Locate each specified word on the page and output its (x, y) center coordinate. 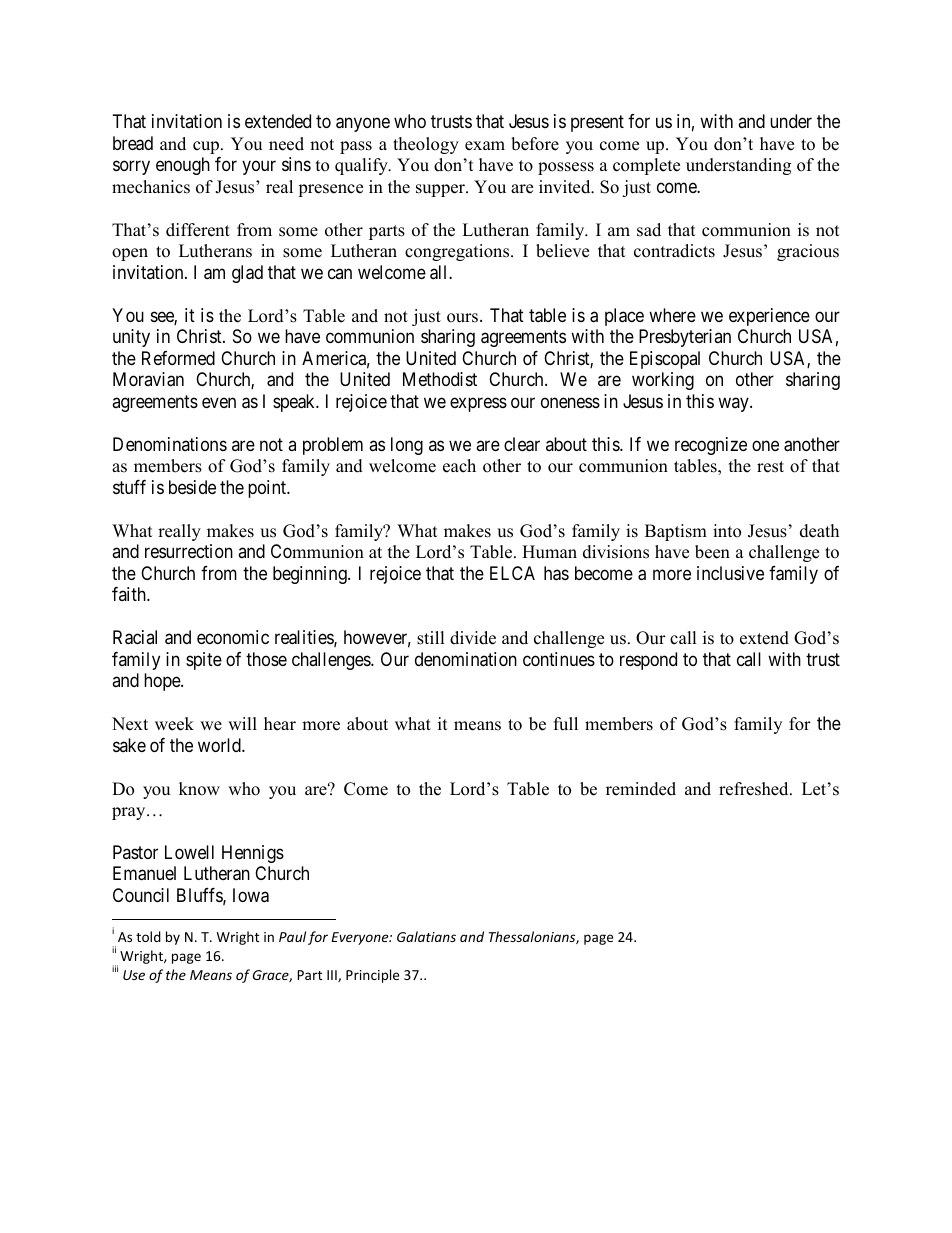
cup (207, 147)
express (478, 404)
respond (648, 661)
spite (204, 661)
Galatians (426, 936)
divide (473, 638)
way (734, 404)
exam (485, 146)
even (219, 402)
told (148, 936)
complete (646, 166)
